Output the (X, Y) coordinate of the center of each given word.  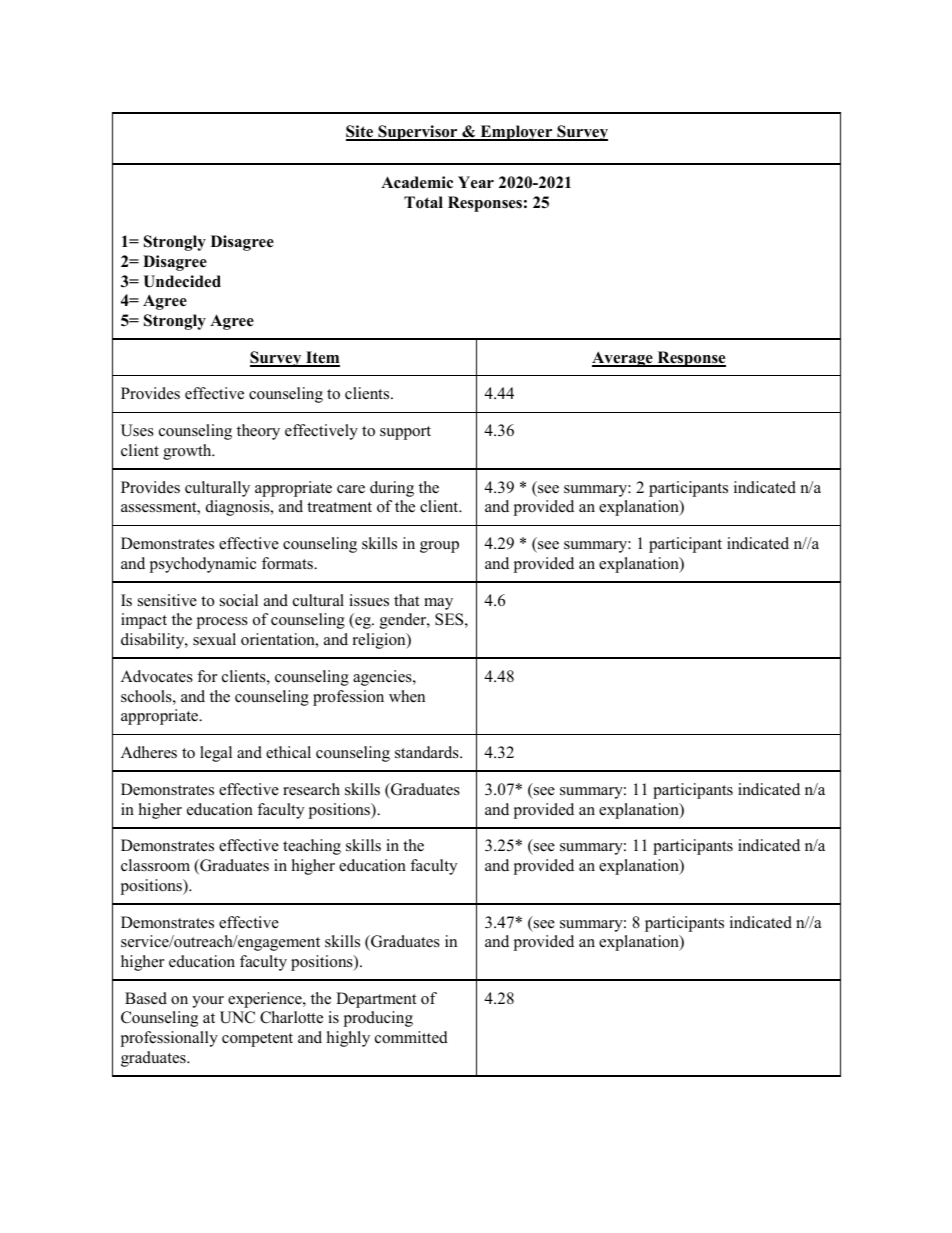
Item (322, 358)
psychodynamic (202, 565)
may (438, 604)
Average (623, 359)
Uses (137, 430)
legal (216, 754)
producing (378, 1019)
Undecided (182, 281)
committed (411, 1037)
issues (369, 600)
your (208, 1002)
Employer (516, 133)
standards (428, 752)
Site (361, 132)
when (407, 696)
